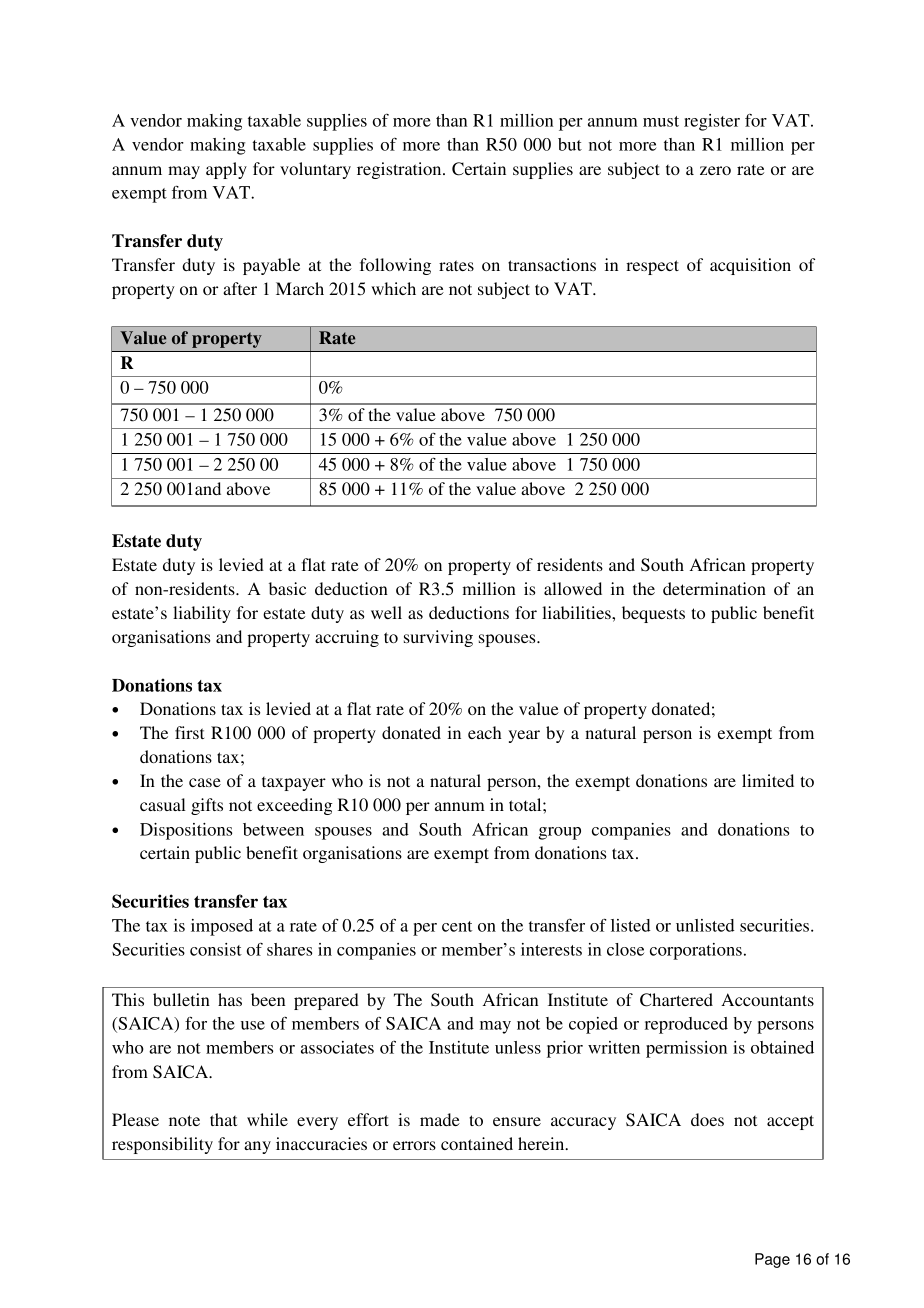 The width and height of the screenshot is (924, 1308). I want to click on well, so click(386, 612).
